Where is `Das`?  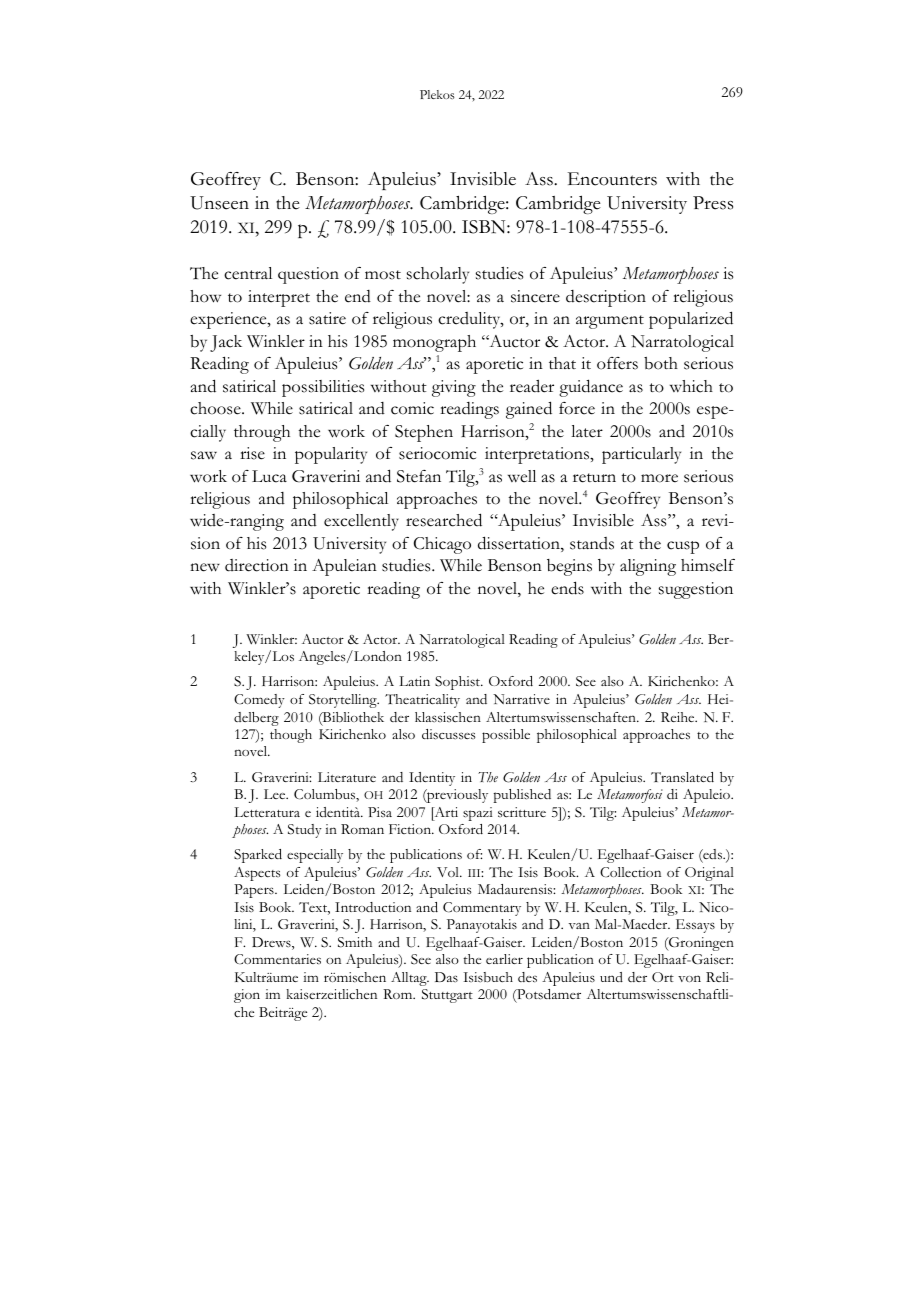
Das is located at coordinates (446, 977).
